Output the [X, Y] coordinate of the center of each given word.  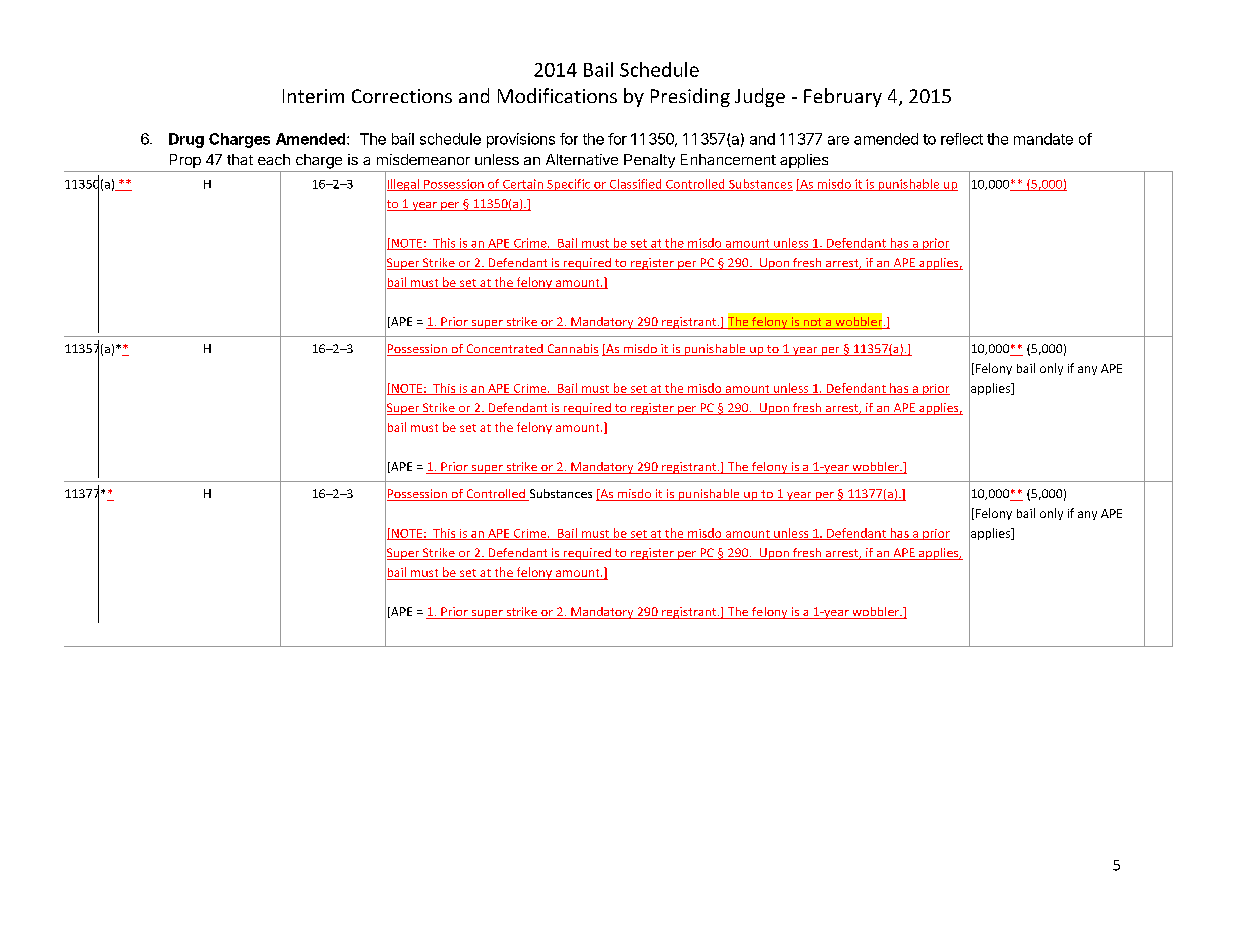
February [843, 97]
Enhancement [728, 159]
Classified [635, 185]
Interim [313, 96]
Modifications [557, 95]
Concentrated [504, 350]
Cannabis [572, 350]
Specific [569, 185]
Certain [523, 185]
